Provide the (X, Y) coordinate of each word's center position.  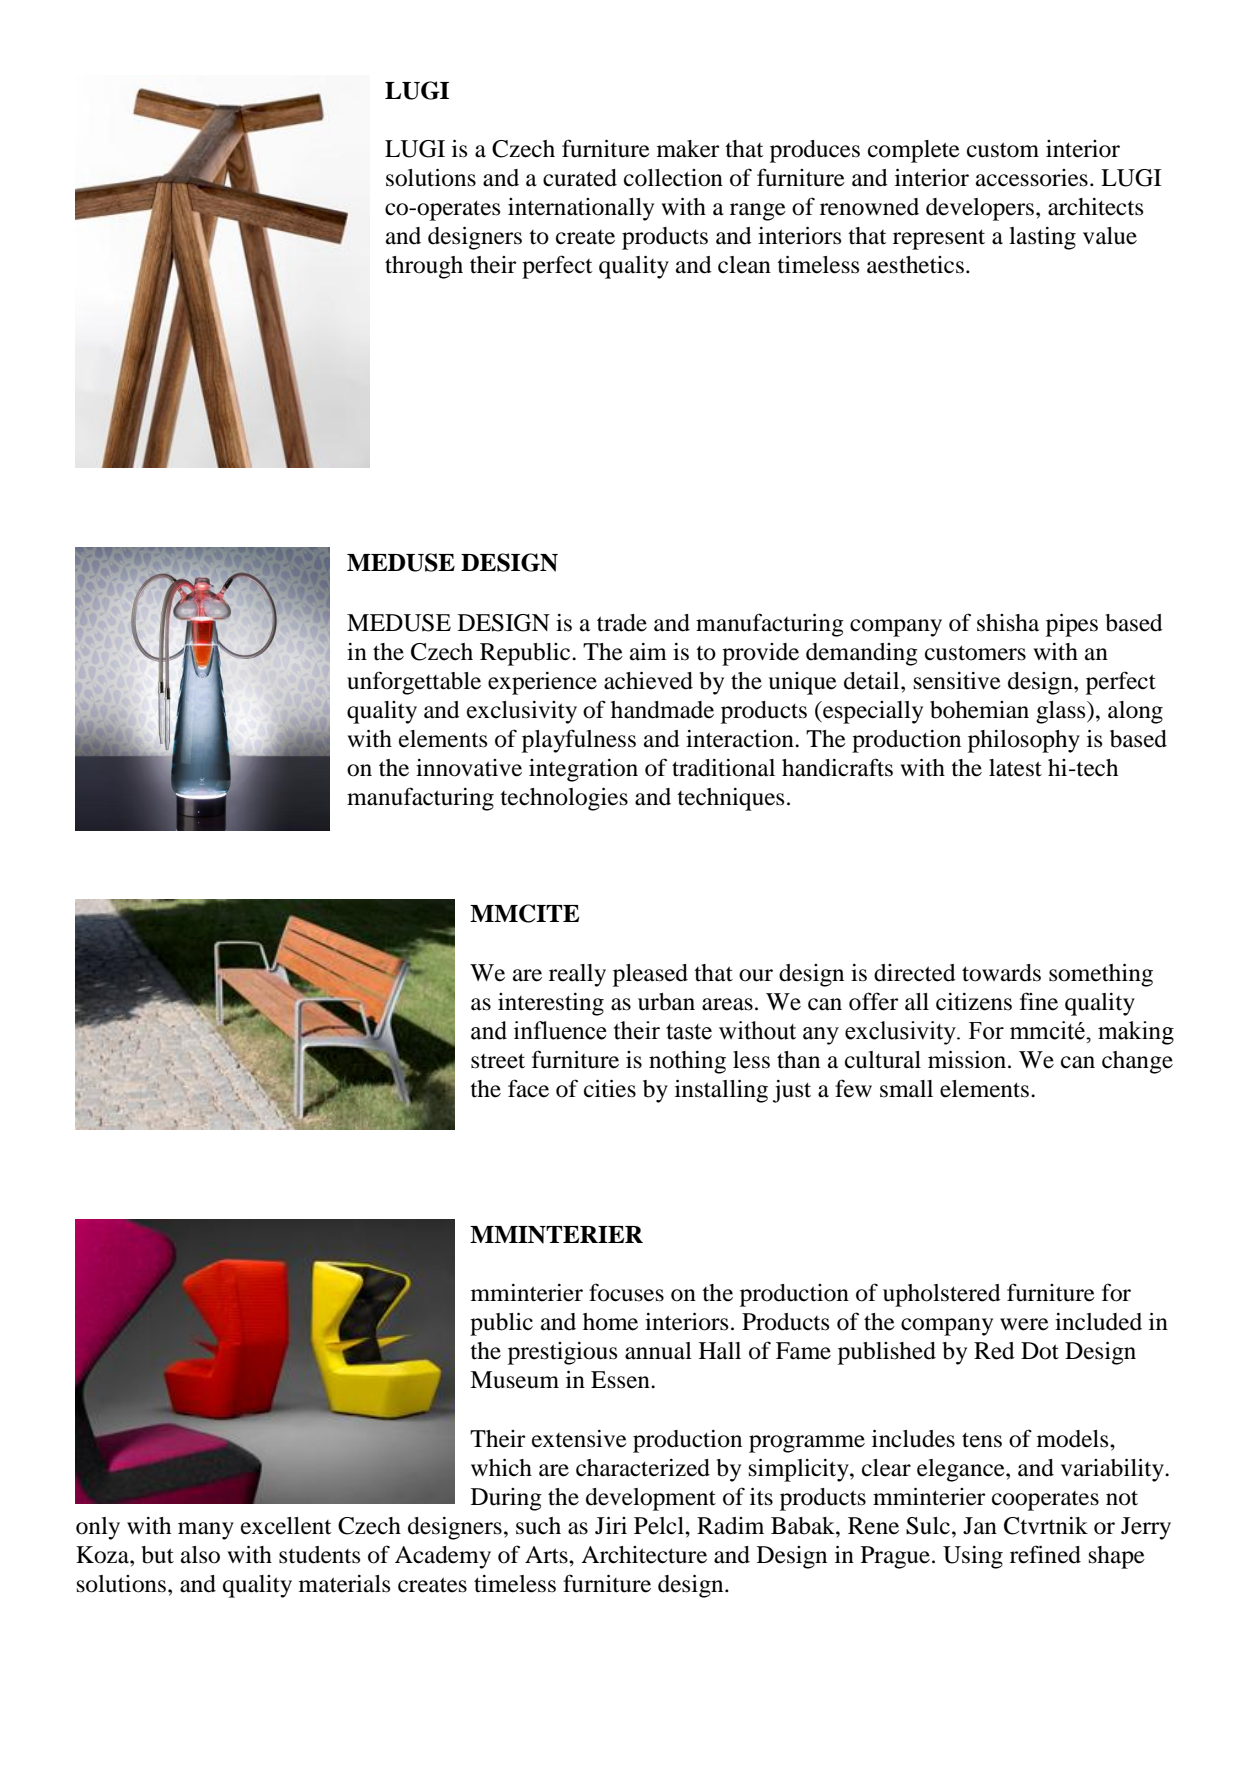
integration (583, 770)
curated (580, 178)
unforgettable (414, 683)
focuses (626, 1292)
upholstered (942, 1295)
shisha (1008, 623)
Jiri (611, 1526)
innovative (469, 768)
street (498, 1061)
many (206, 1531)
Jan (980, 1526)
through (424, 267)
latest (1015, 768)
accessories (1032, 178)
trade (622, 623)
